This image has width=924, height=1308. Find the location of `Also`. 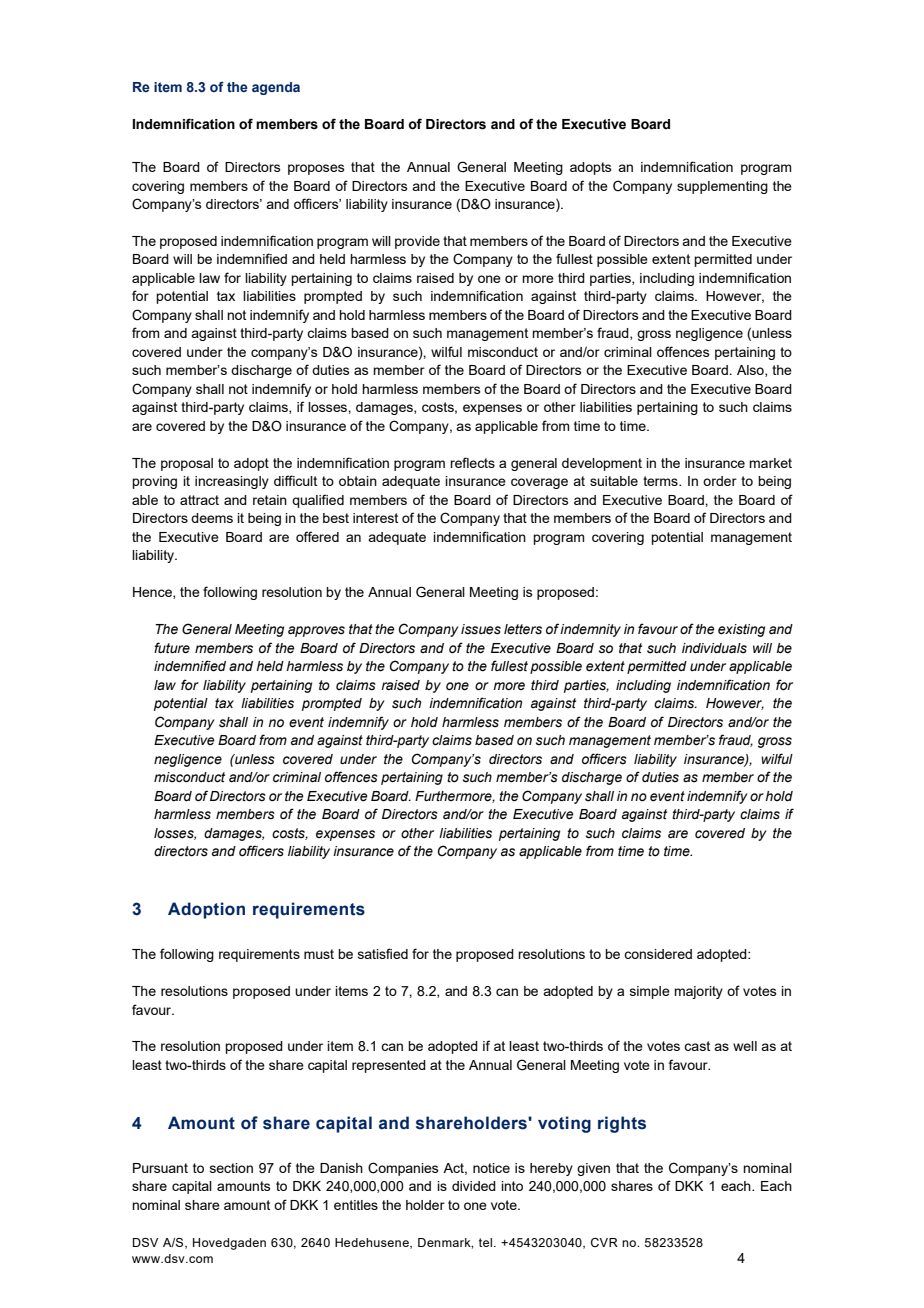

Also is located at coordinates (751, 371).
